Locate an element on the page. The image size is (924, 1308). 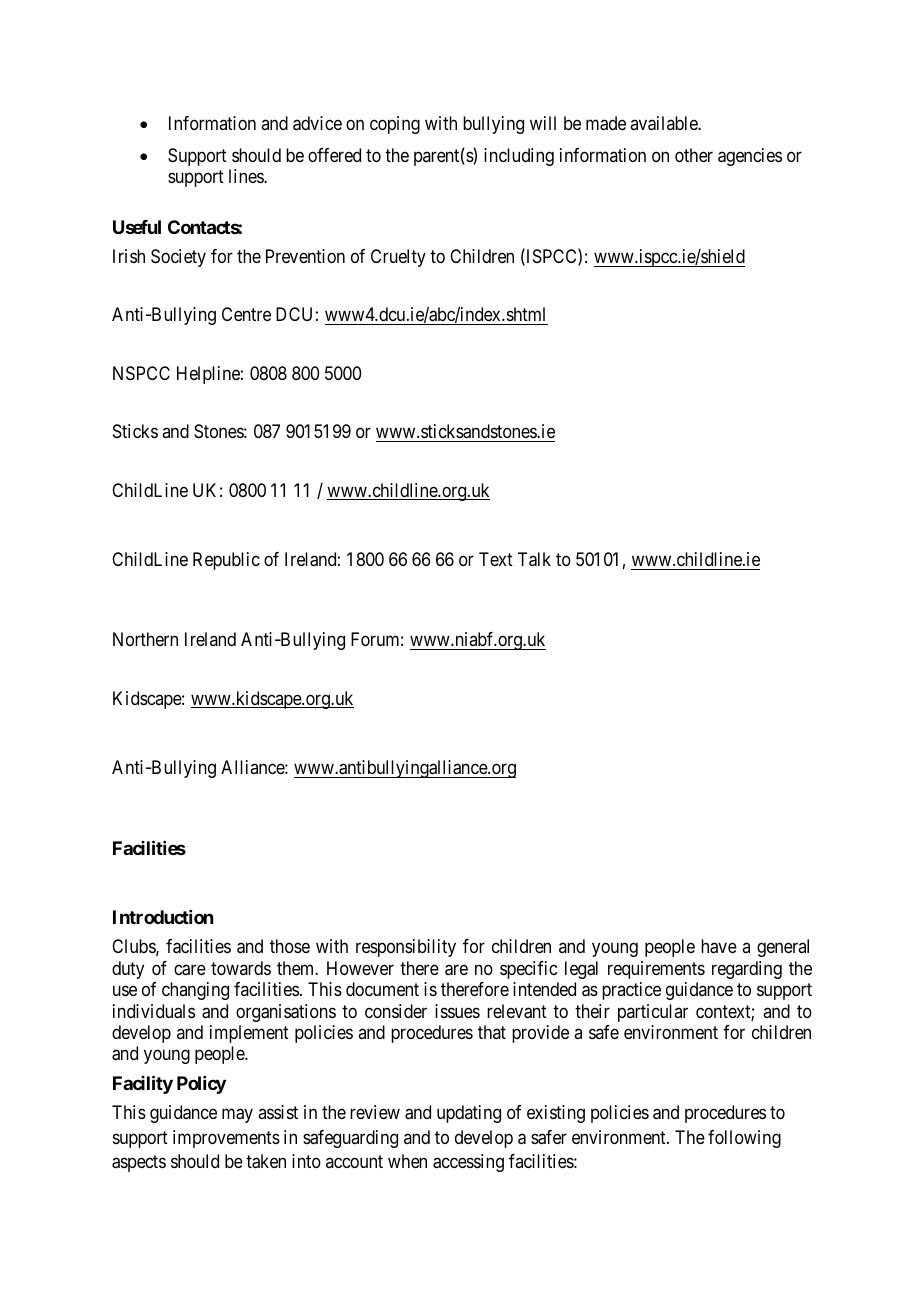
have is located at coordinates (719, 946).
